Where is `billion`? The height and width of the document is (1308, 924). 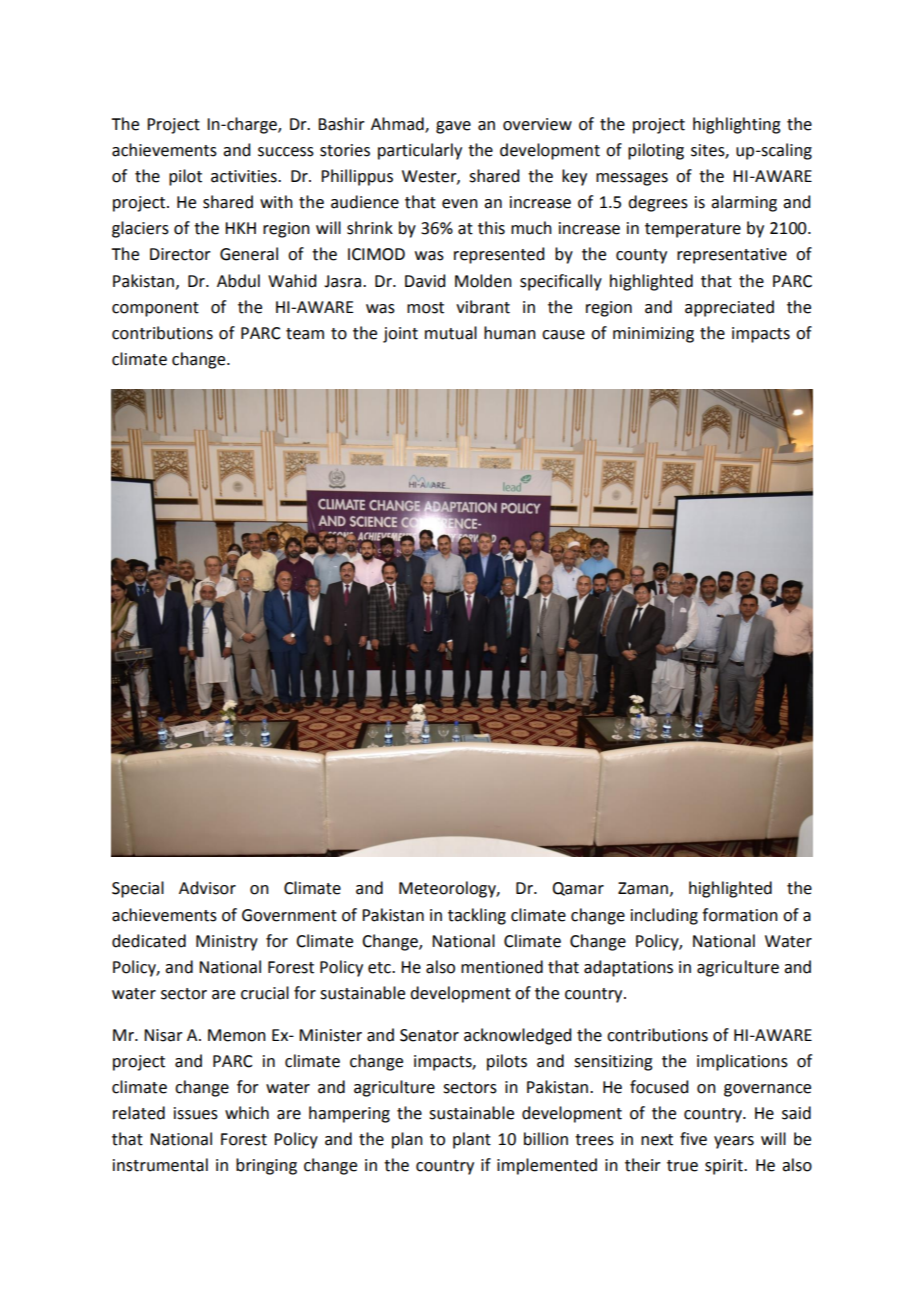 billion is located at coordinates (546, 1139).
